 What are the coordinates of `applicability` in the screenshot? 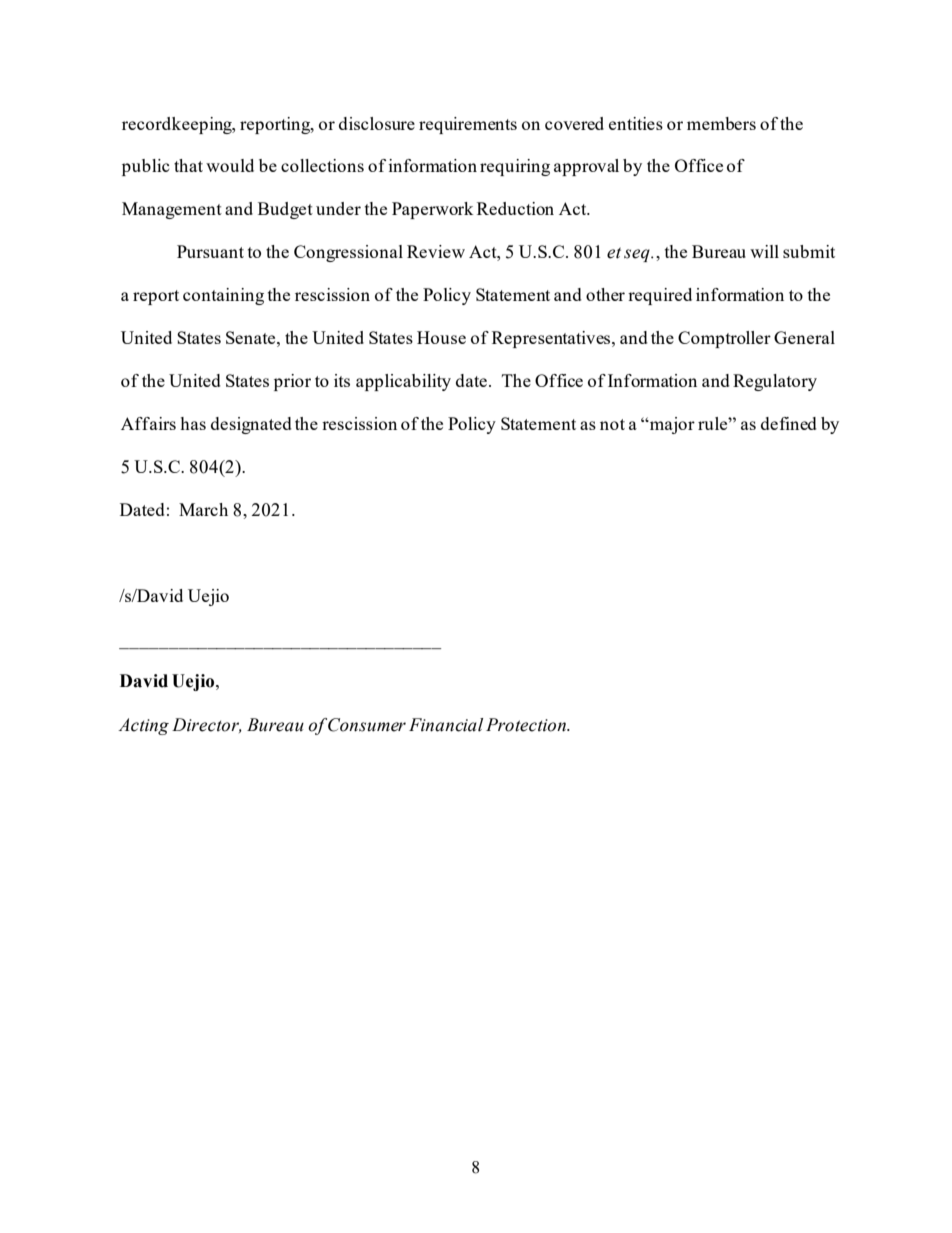 It's located at (403, 382).
